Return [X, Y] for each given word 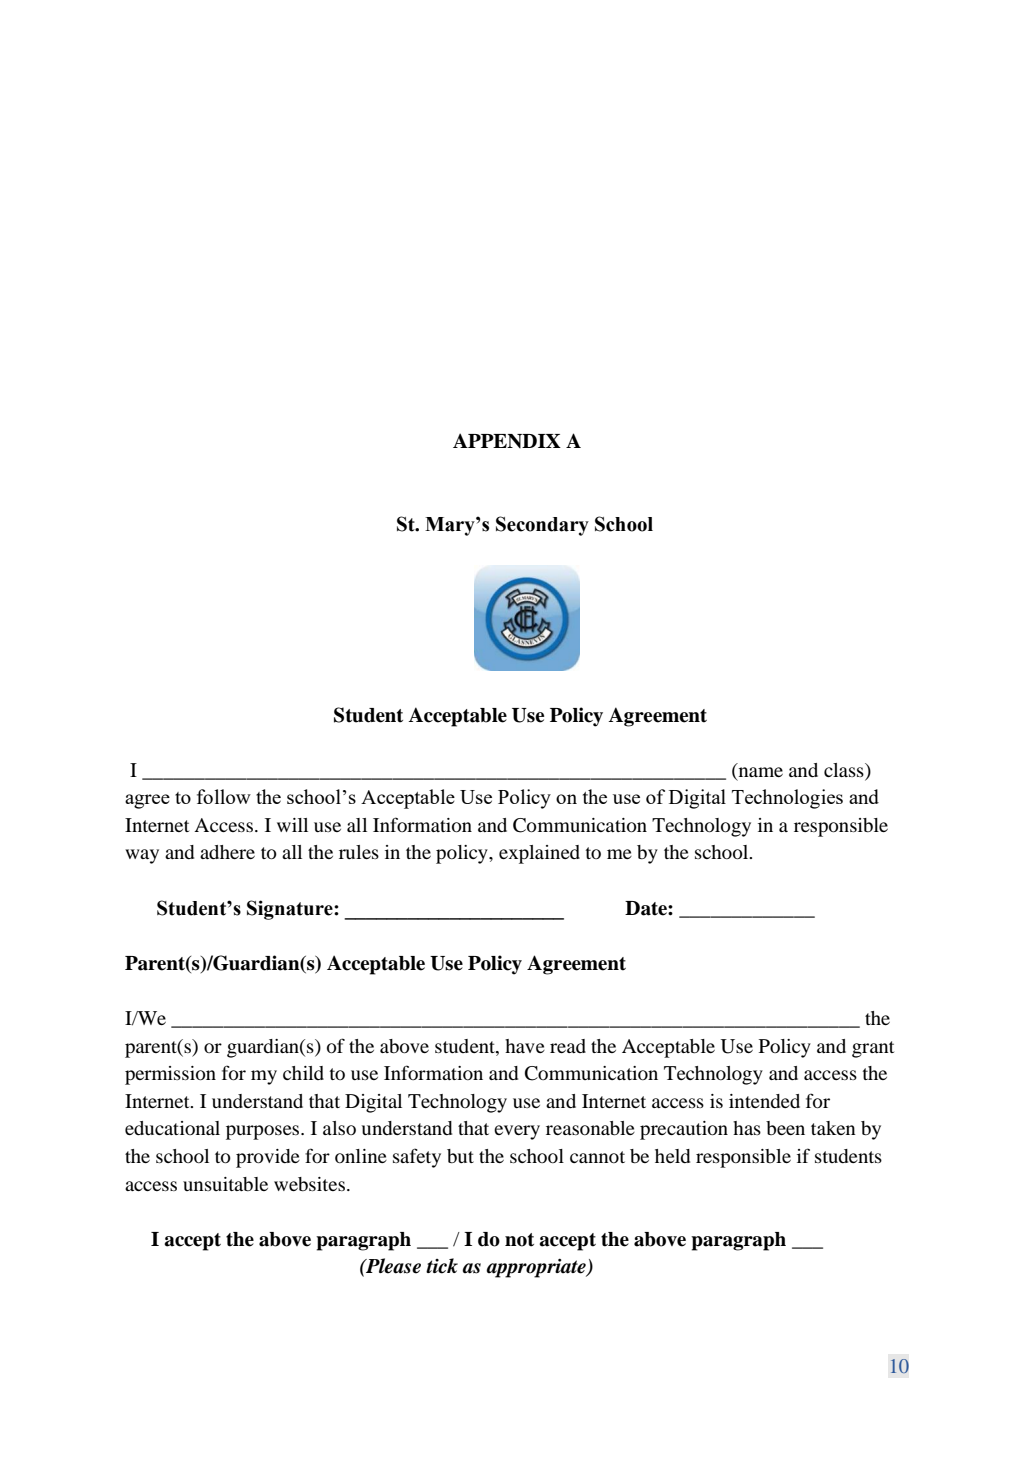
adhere [227, 852]
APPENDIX [507, 440]
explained [539, 854]
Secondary [542, 526]
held [672, 1156]
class [845, 771]
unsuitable [225, 1184]
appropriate [537, 1268]
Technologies [787, 799]
